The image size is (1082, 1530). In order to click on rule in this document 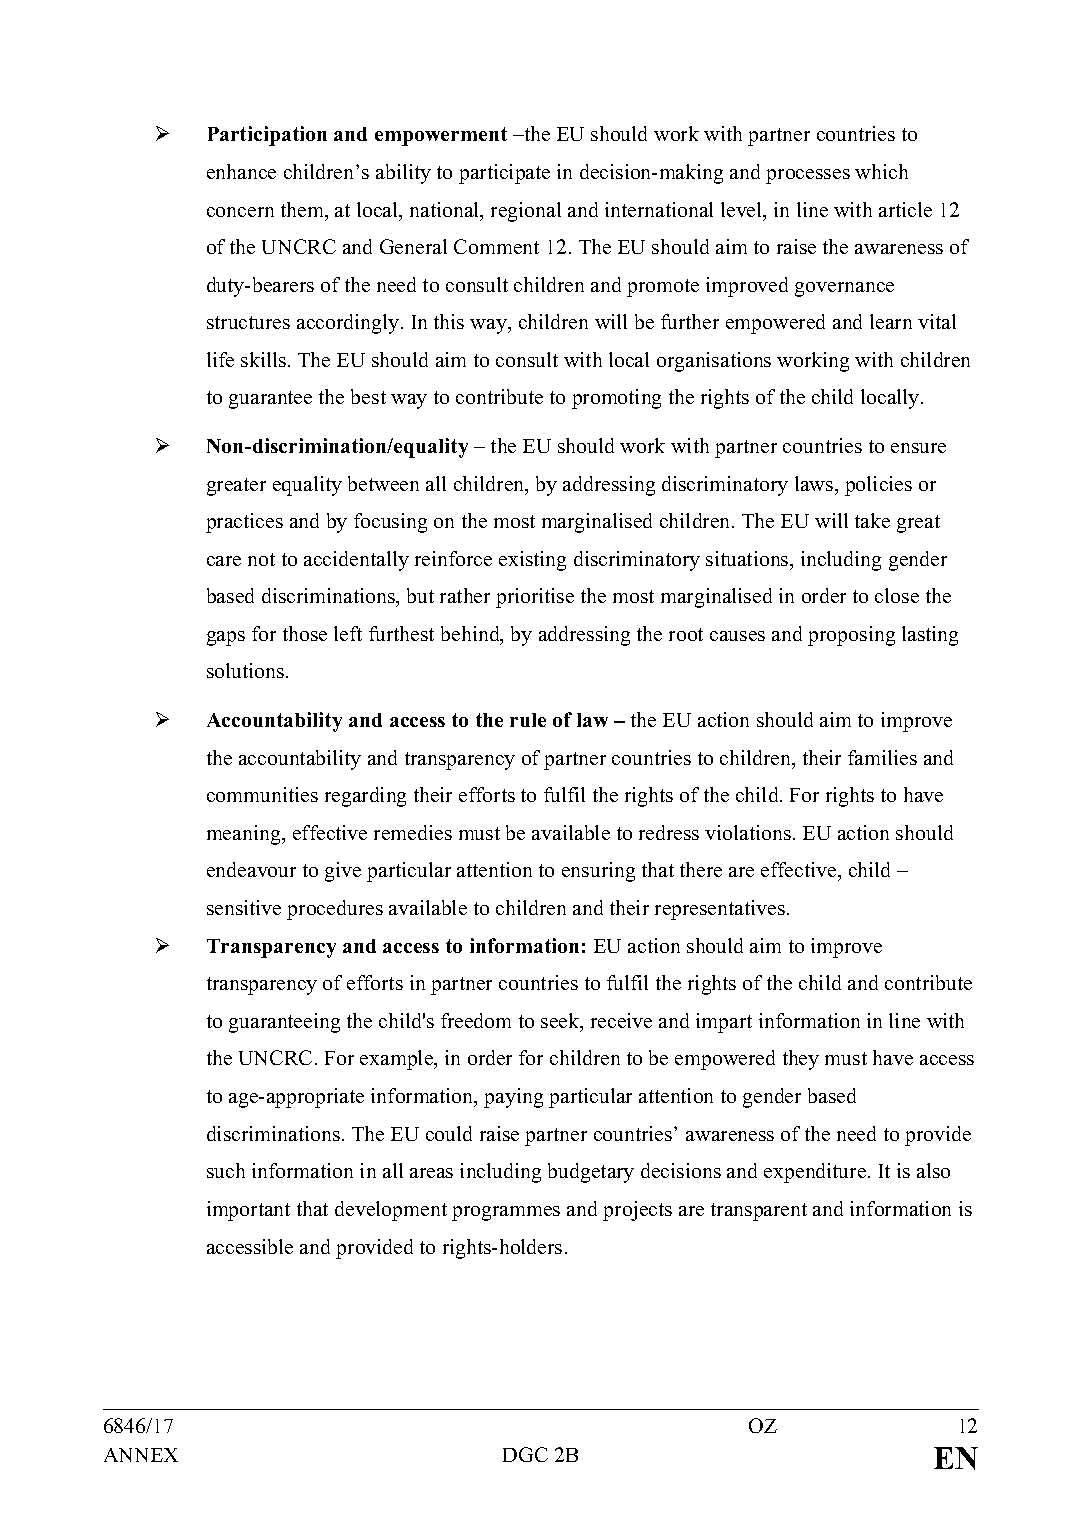, I will do `click(528, 720)`.
